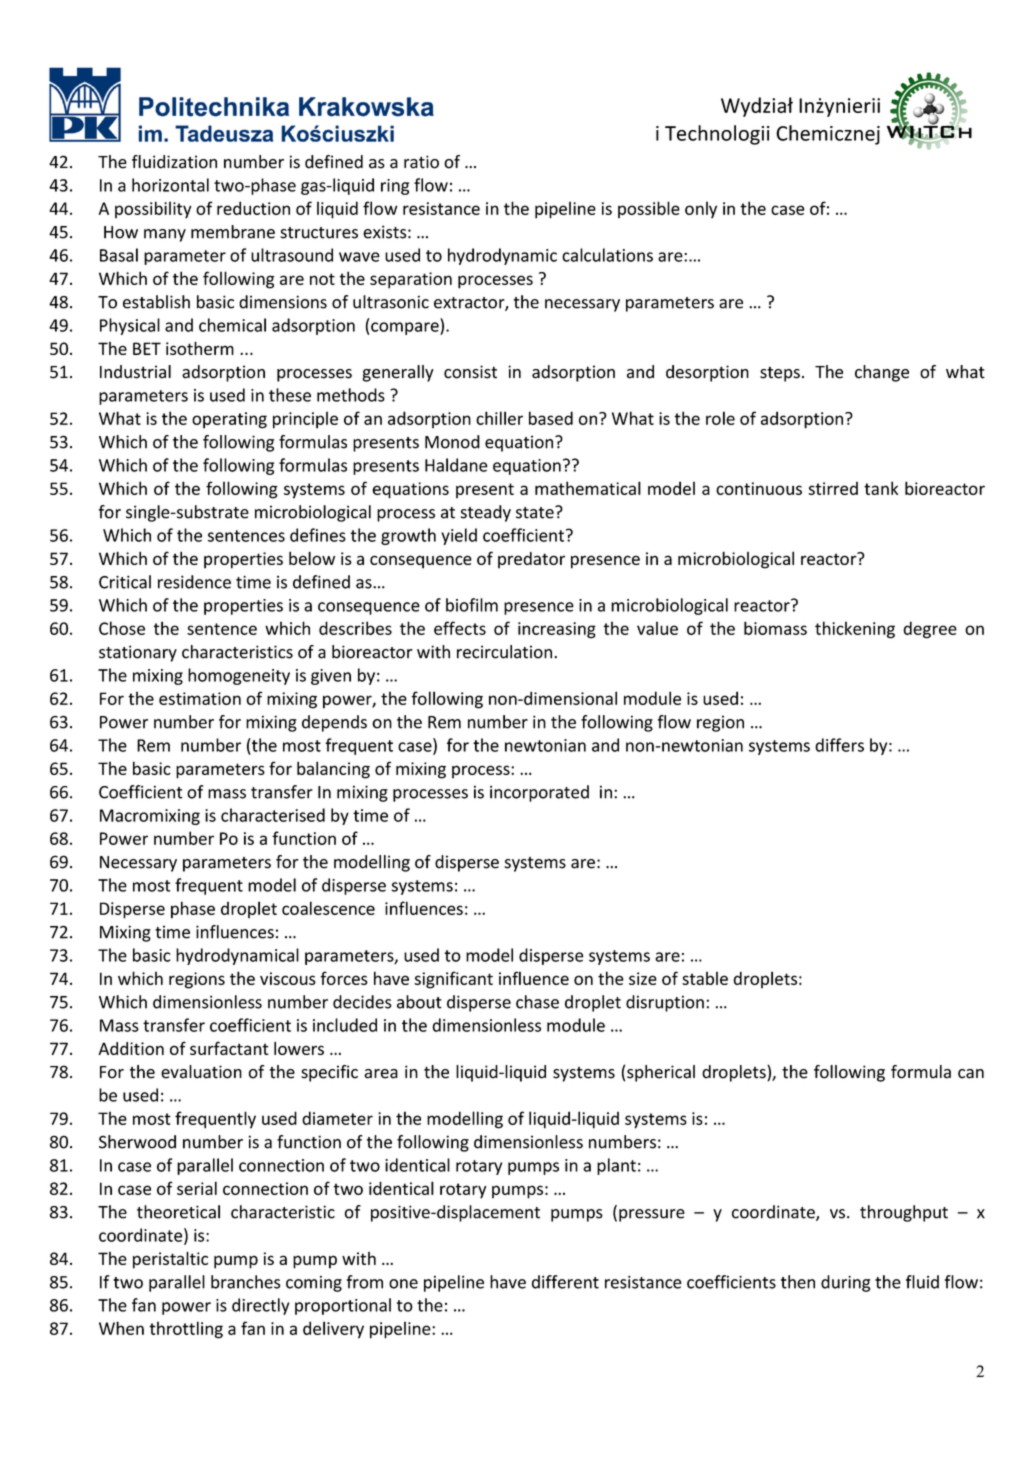  What do you see at coordinates (456, 465) in the document?
I see `Haldane` at bounding box center [456, 465].
